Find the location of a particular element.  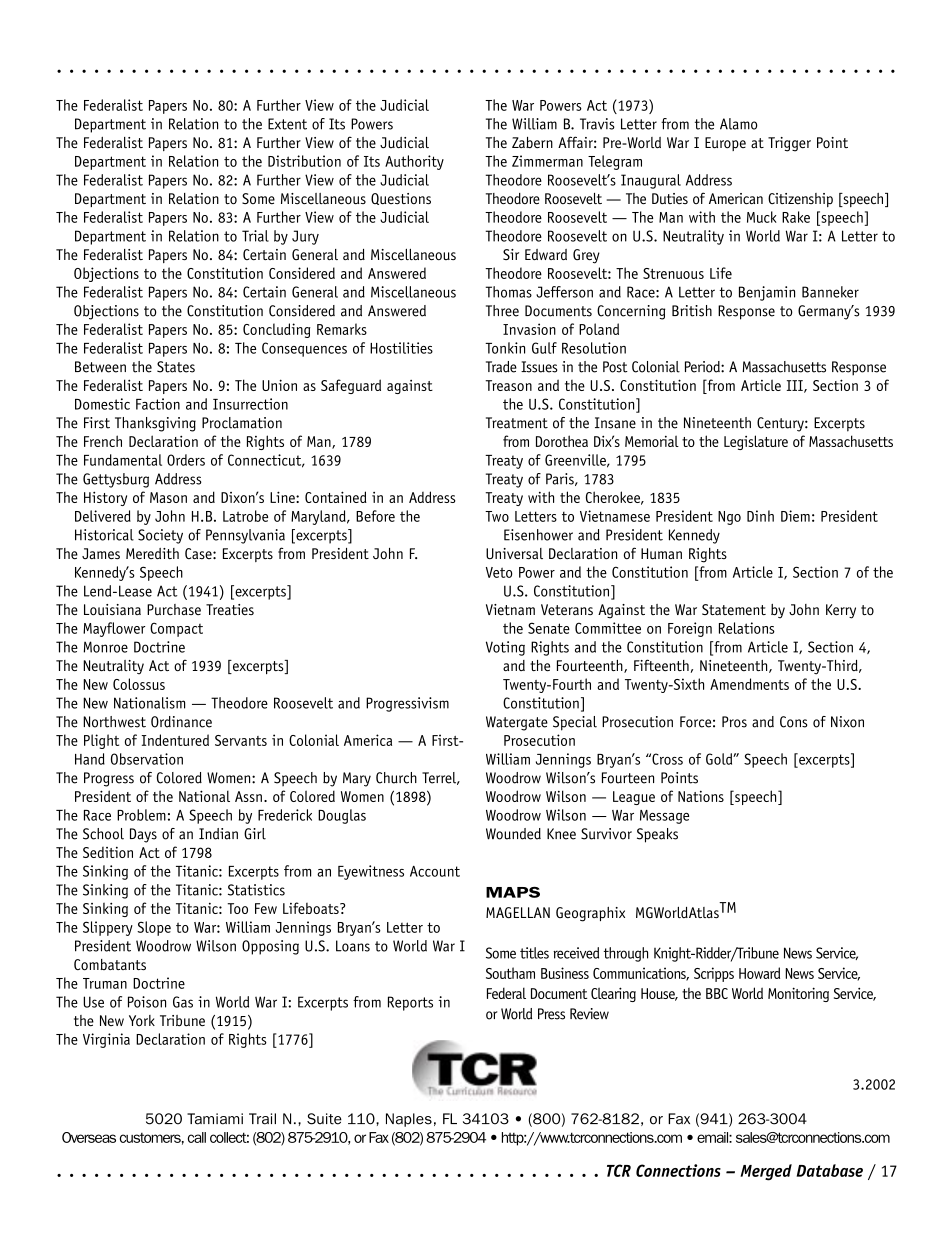

Naples is located at coordinates (409, 1120).
